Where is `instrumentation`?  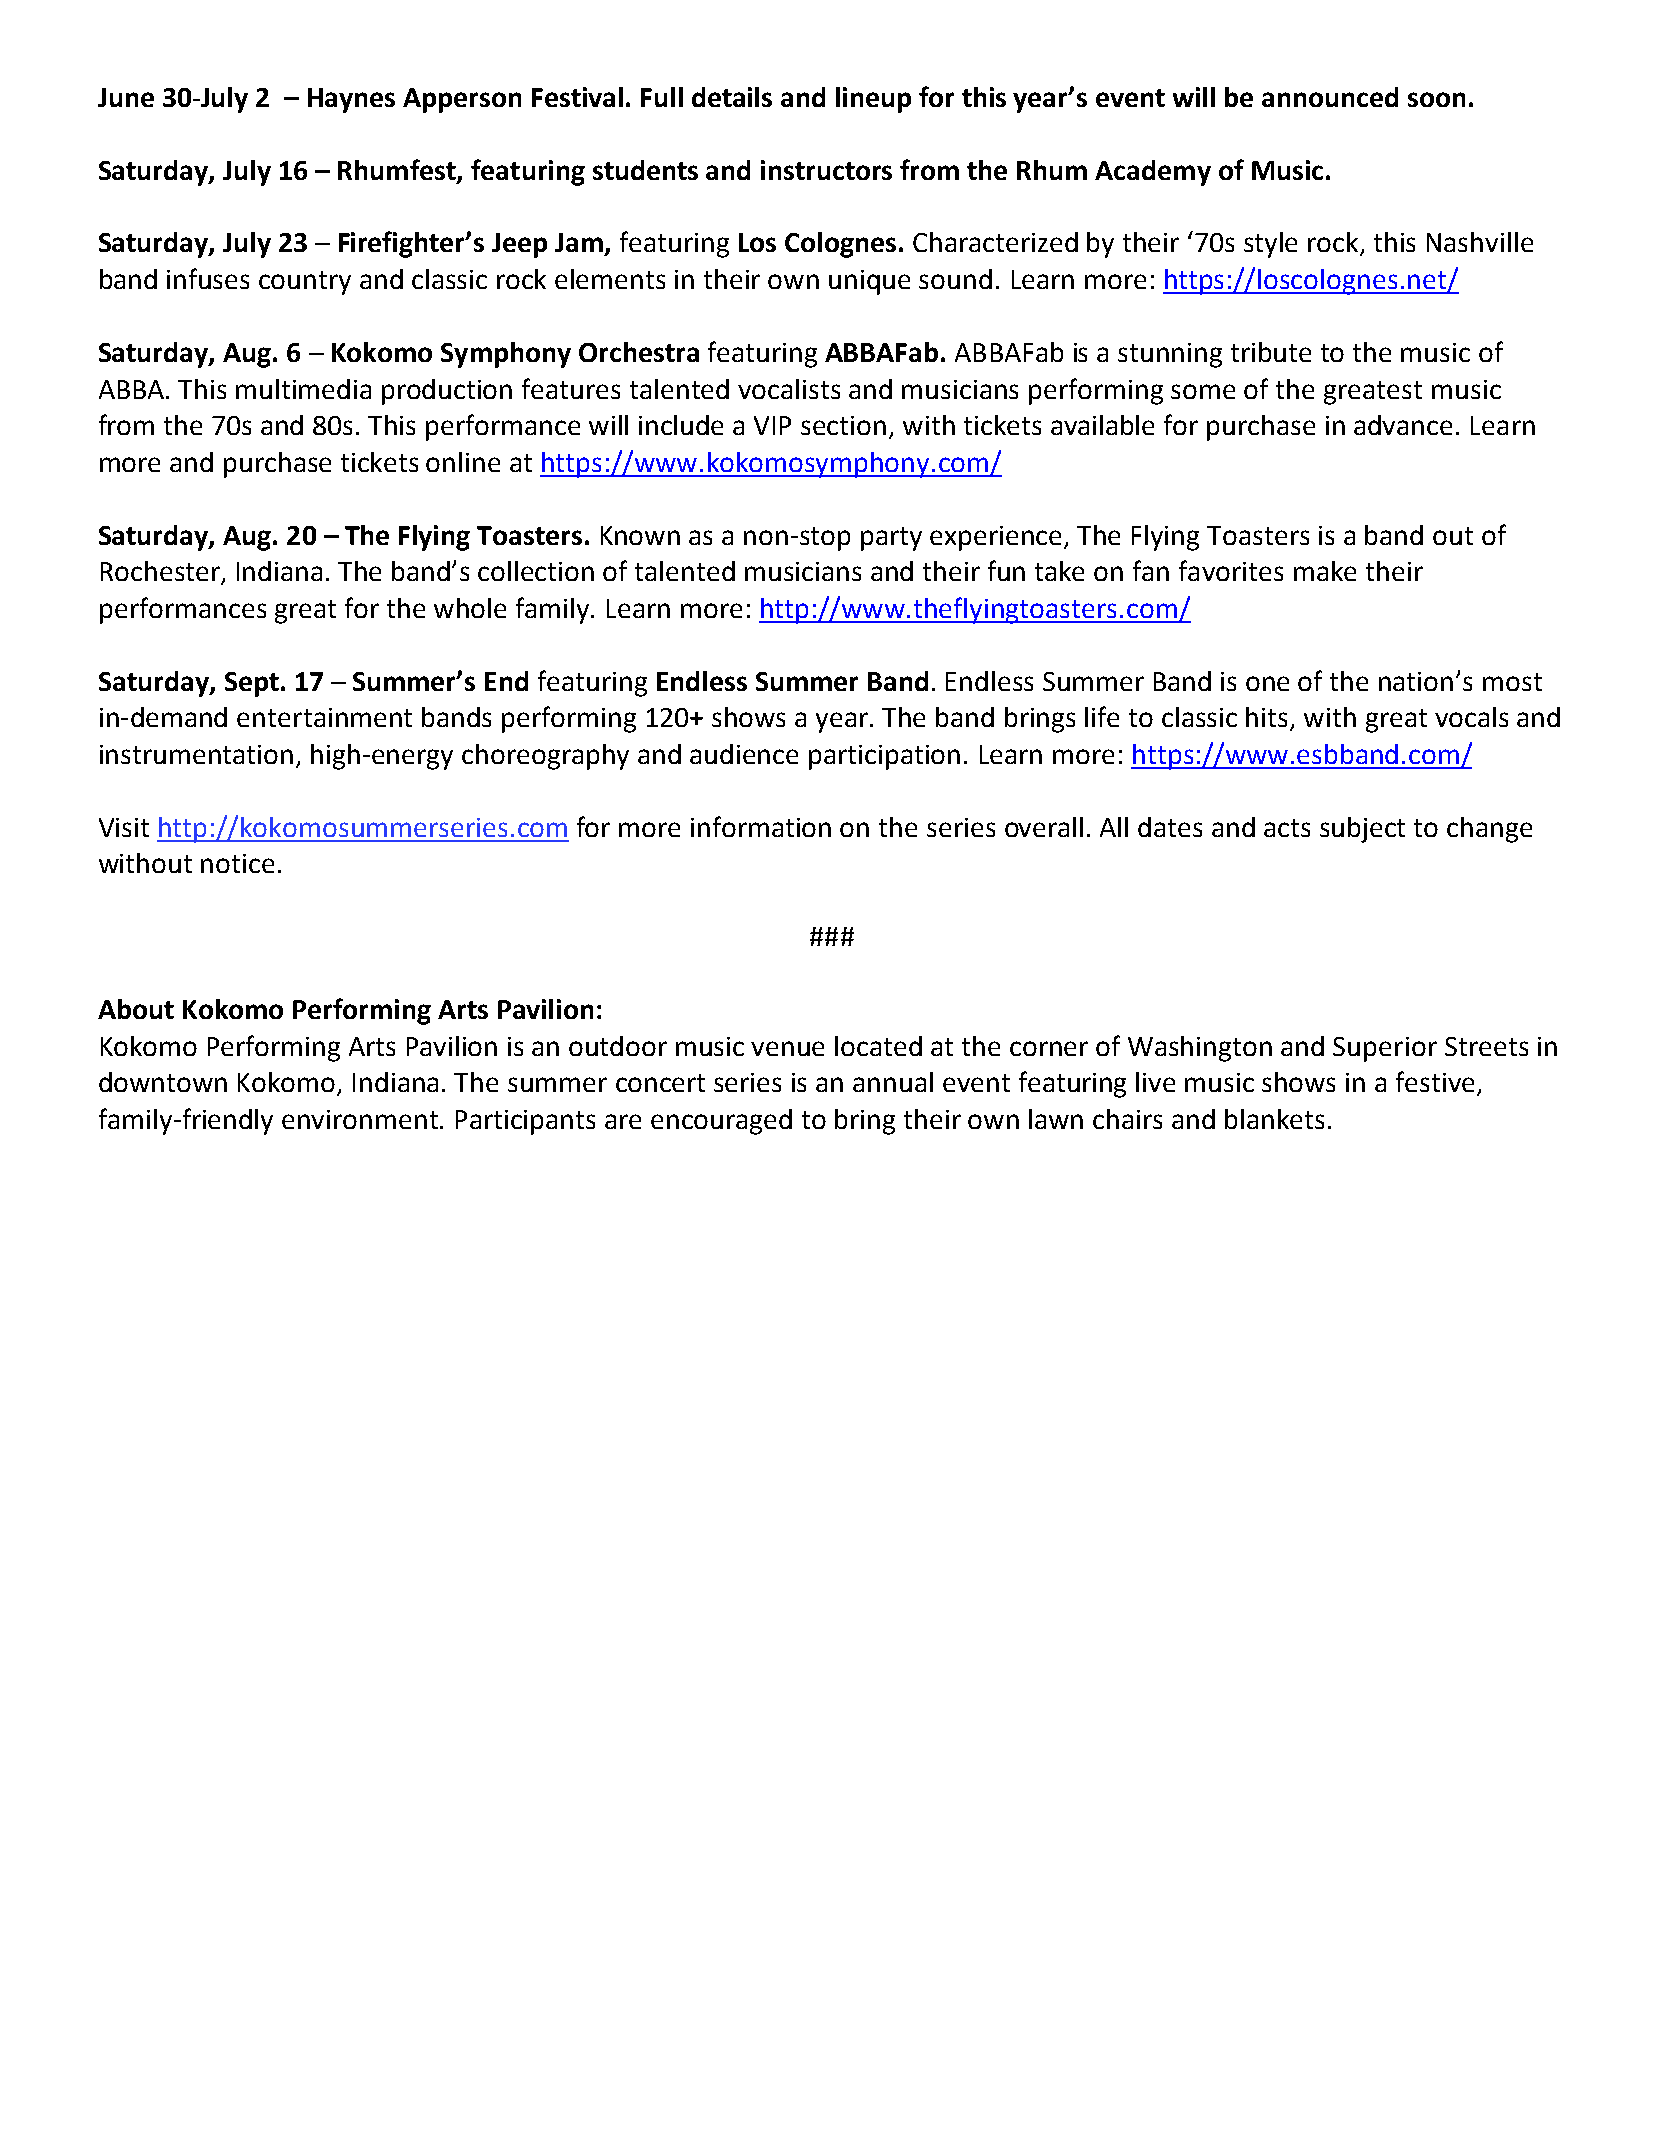 instrumentation is located at coordinates (196, 754).
